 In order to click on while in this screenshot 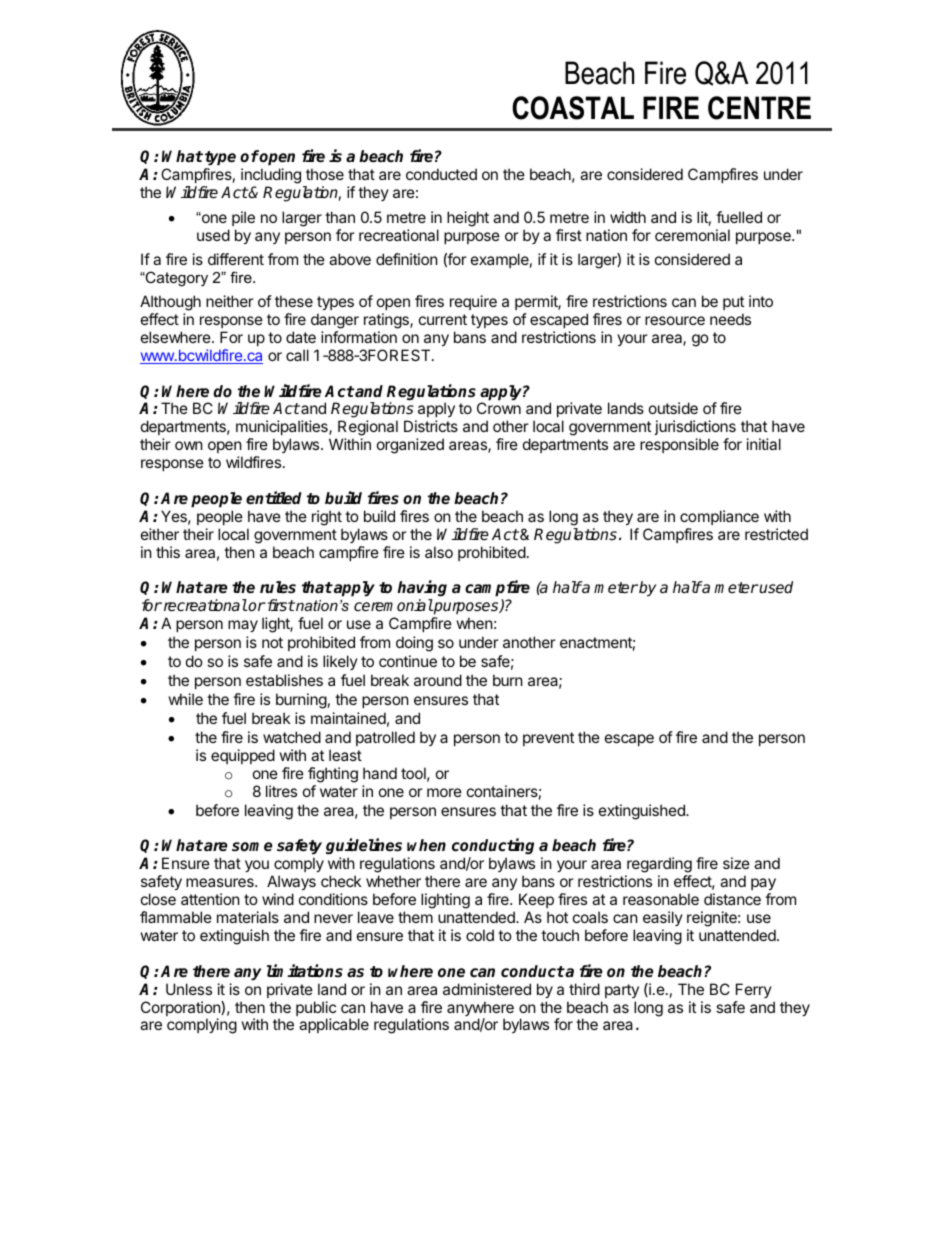, I will do `click(186, 699)`.
